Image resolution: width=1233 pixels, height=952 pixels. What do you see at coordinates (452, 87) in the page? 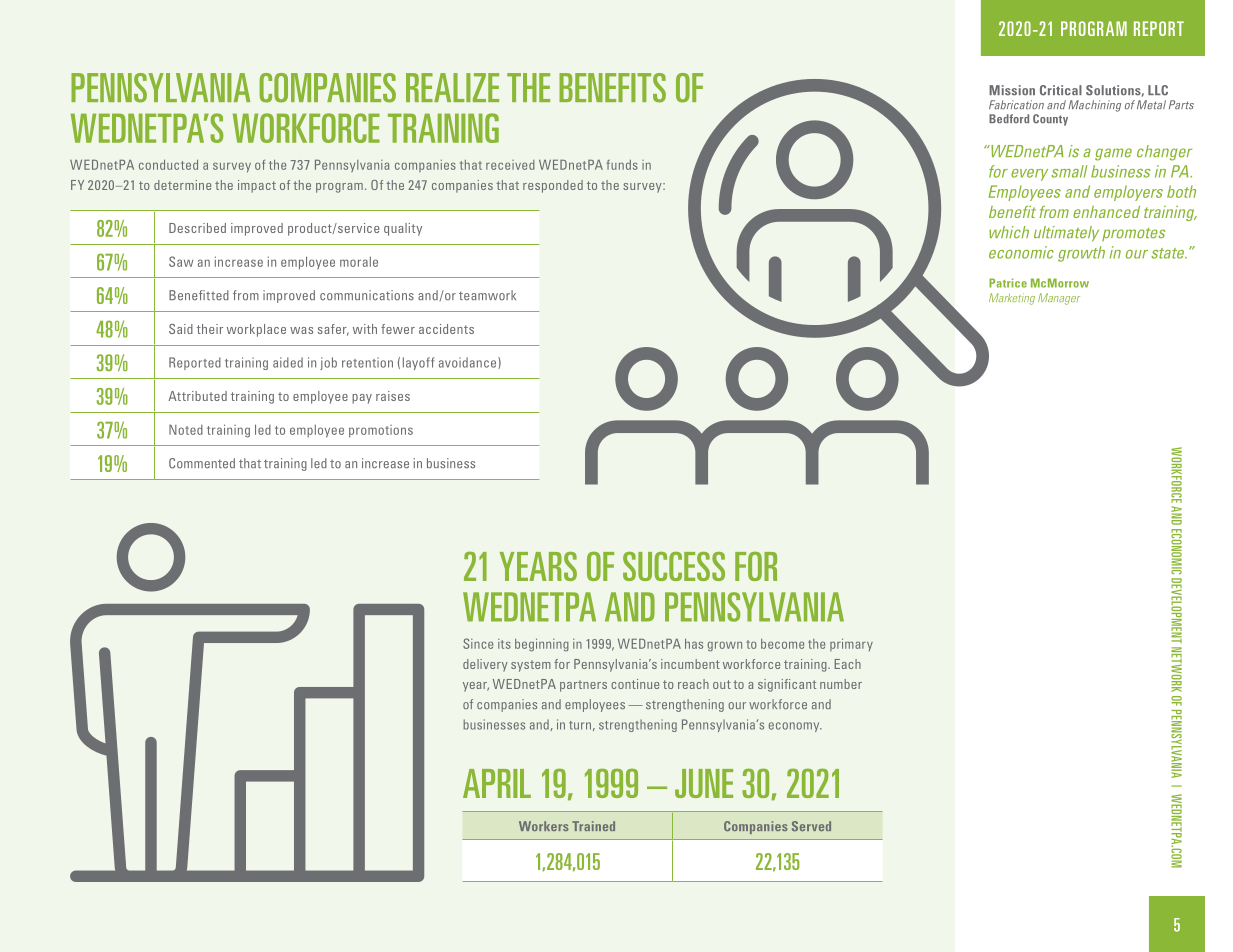
I see `REALIZE` at bounding box center [452, 87].
